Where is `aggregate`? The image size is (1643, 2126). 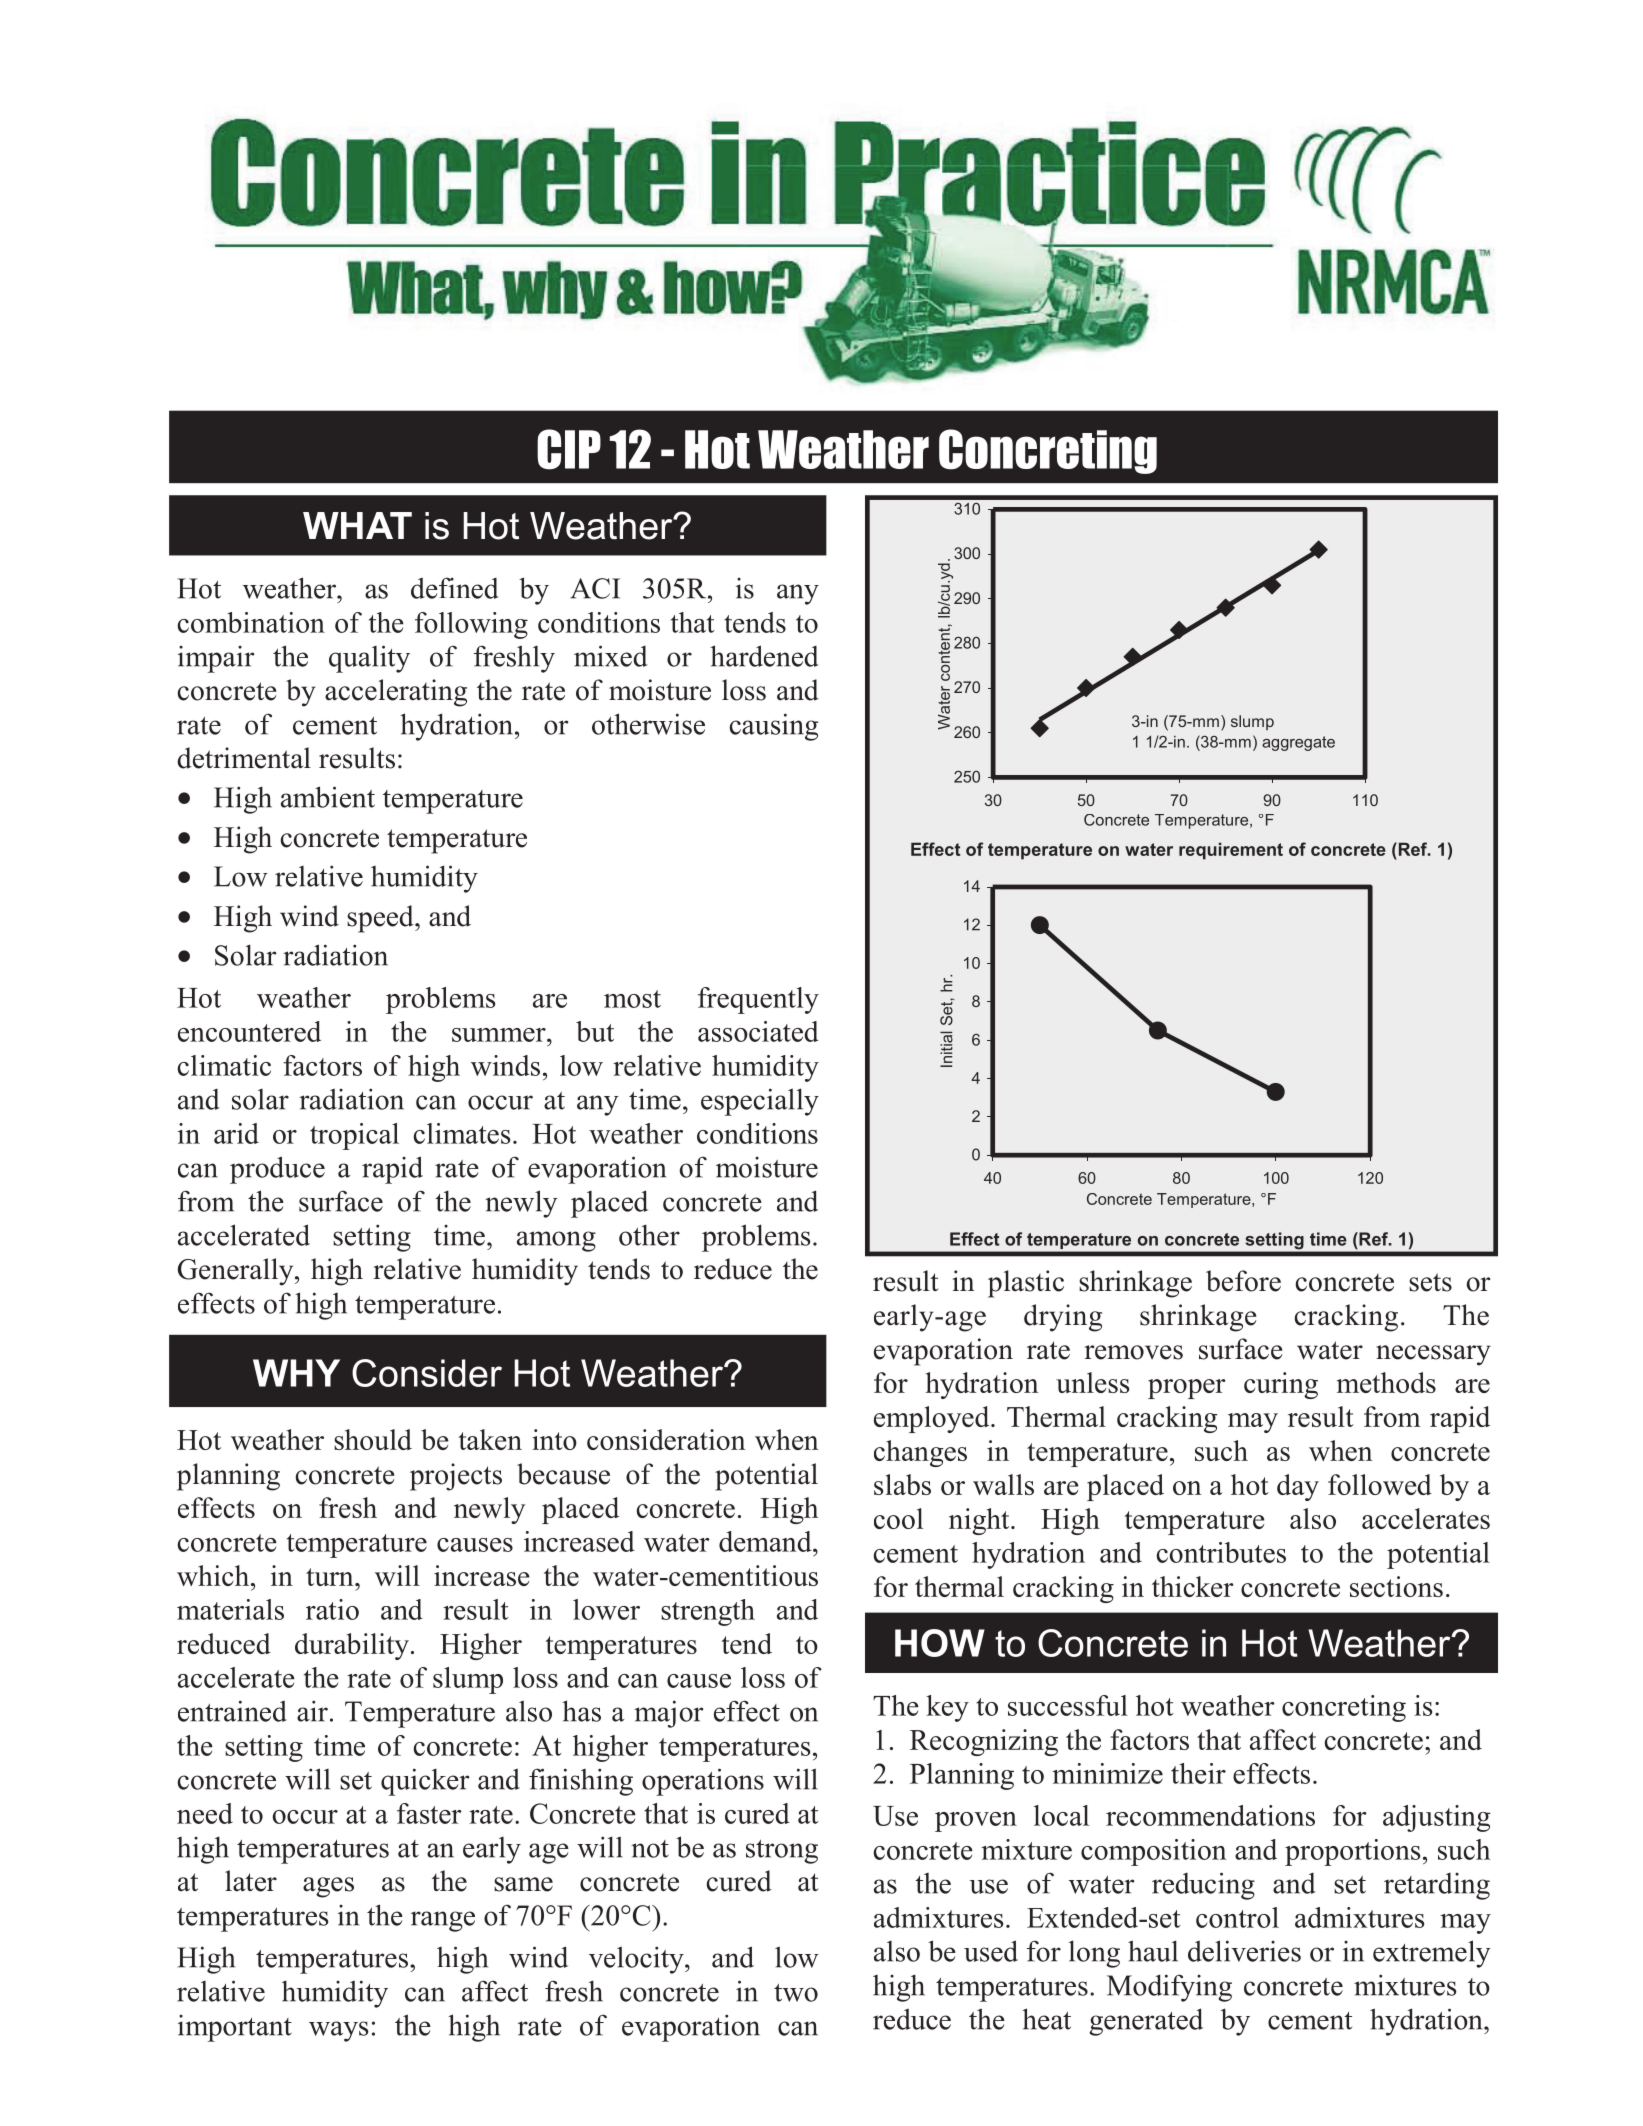 aggregate is located at coordinates (1298, 743).
